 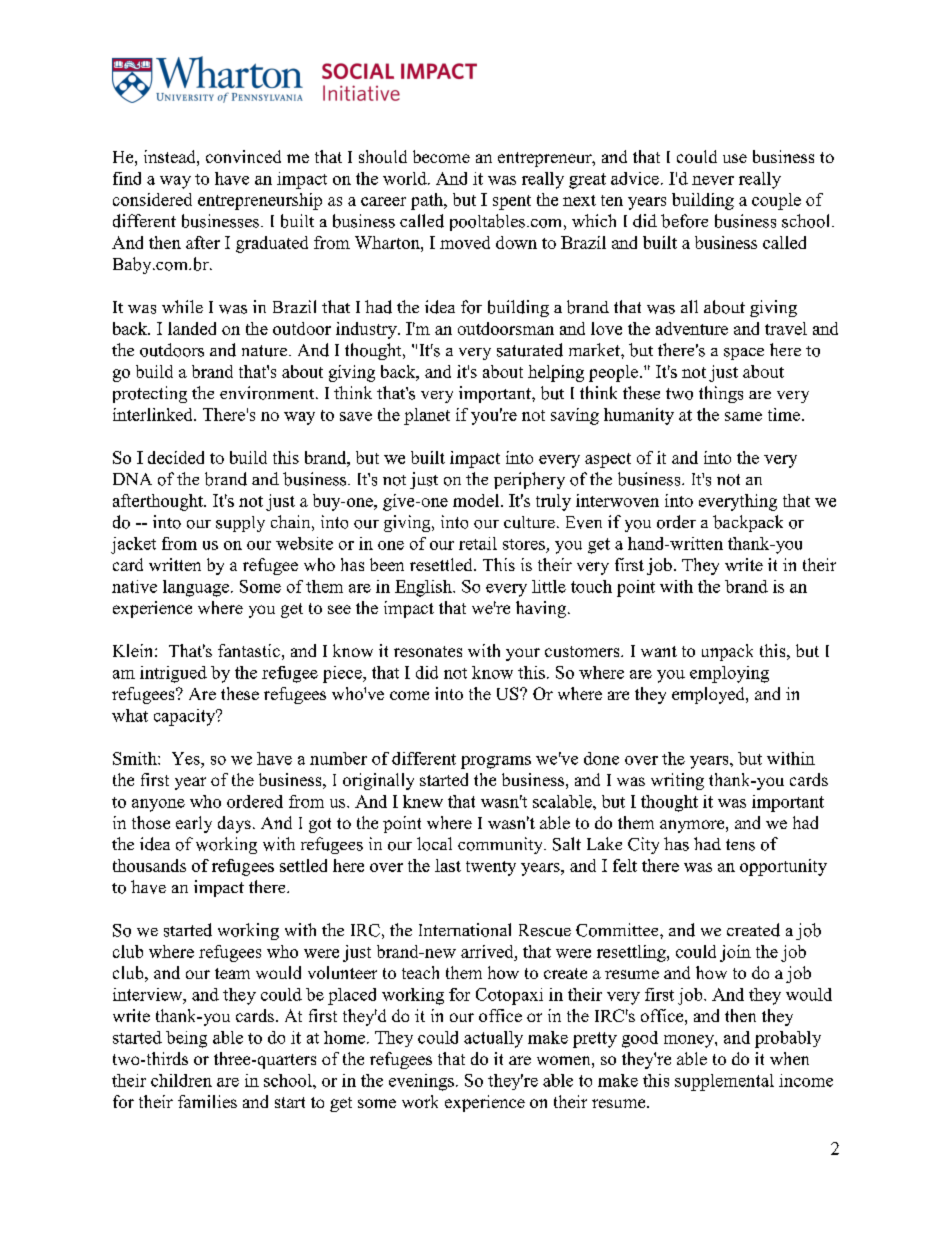 What do you see at coordinates (176, 457) in the page?
I see `decided` at bounding box center [176, 457].
